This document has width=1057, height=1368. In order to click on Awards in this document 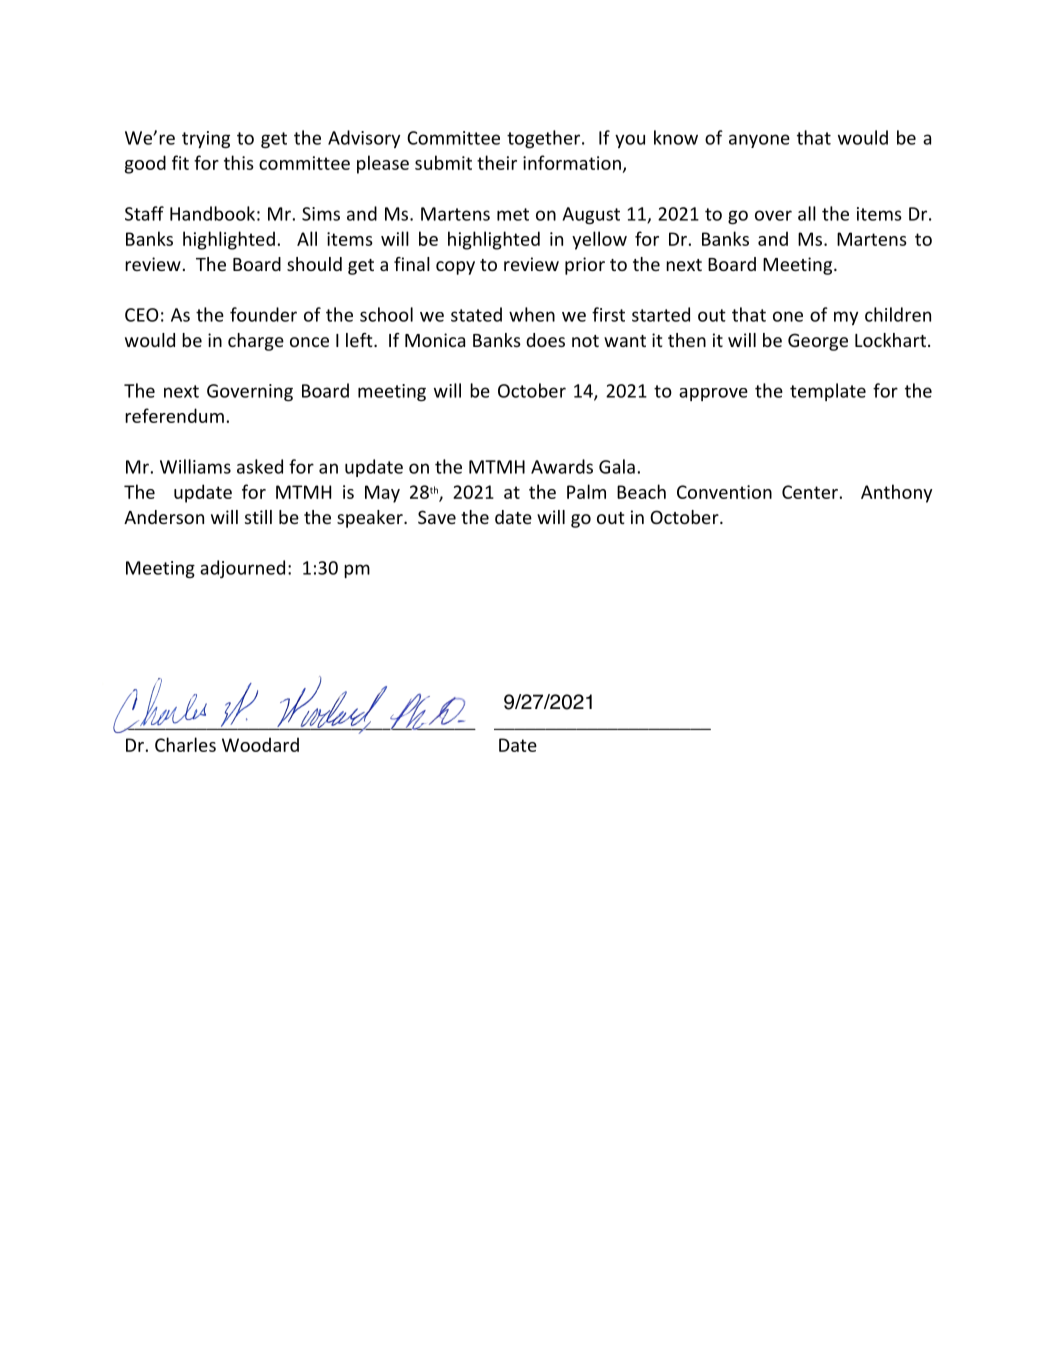, I will do `click(562, 466)`.
